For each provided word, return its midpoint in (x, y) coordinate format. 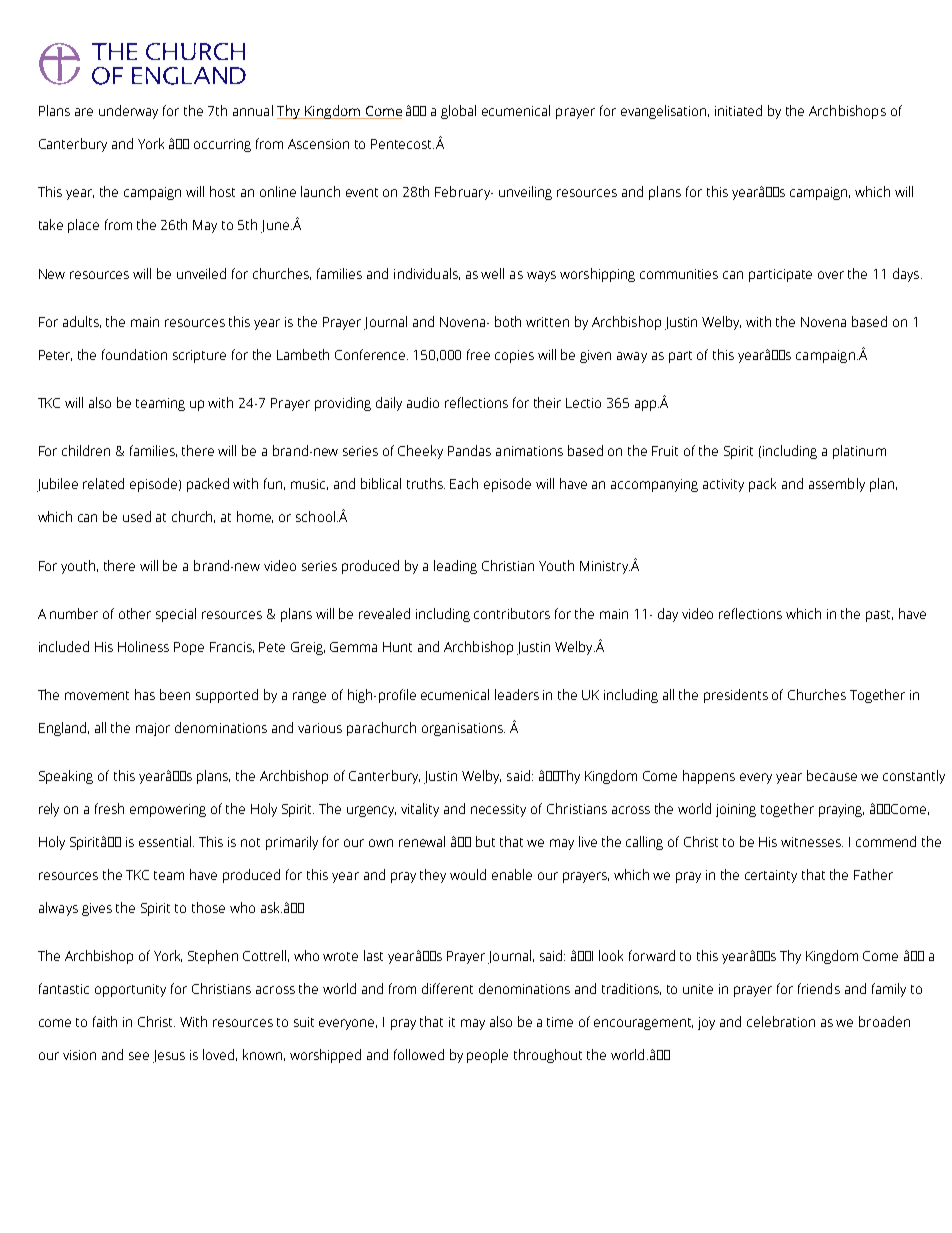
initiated (738, 110)
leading (455, 567)
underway (128, 112)
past (879, 616)
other (135, 613)
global (458, 112)
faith (105, 1021)
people (487, 1056)
